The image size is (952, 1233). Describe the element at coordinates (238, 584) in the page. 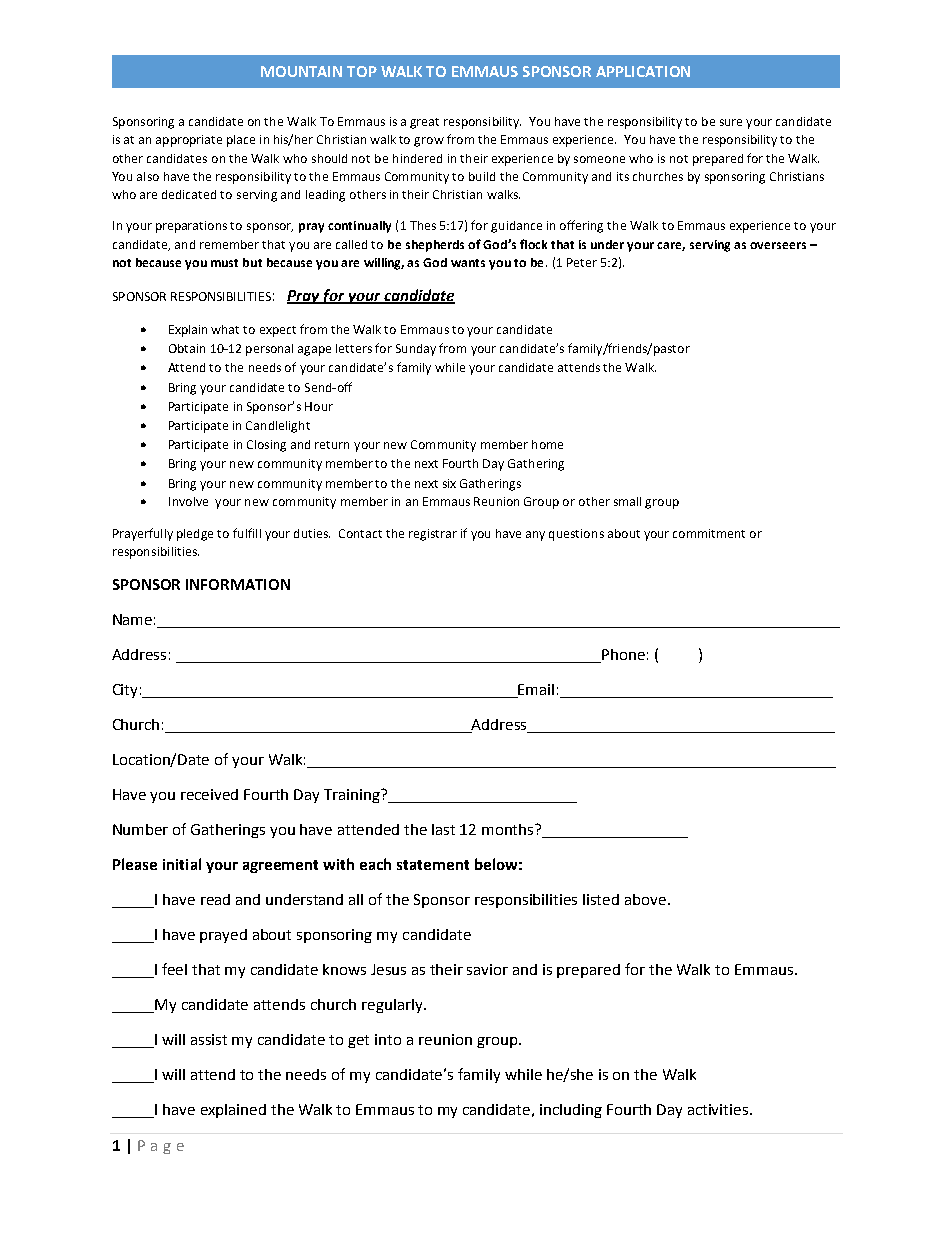

I see `INFORMATION` at that location.
